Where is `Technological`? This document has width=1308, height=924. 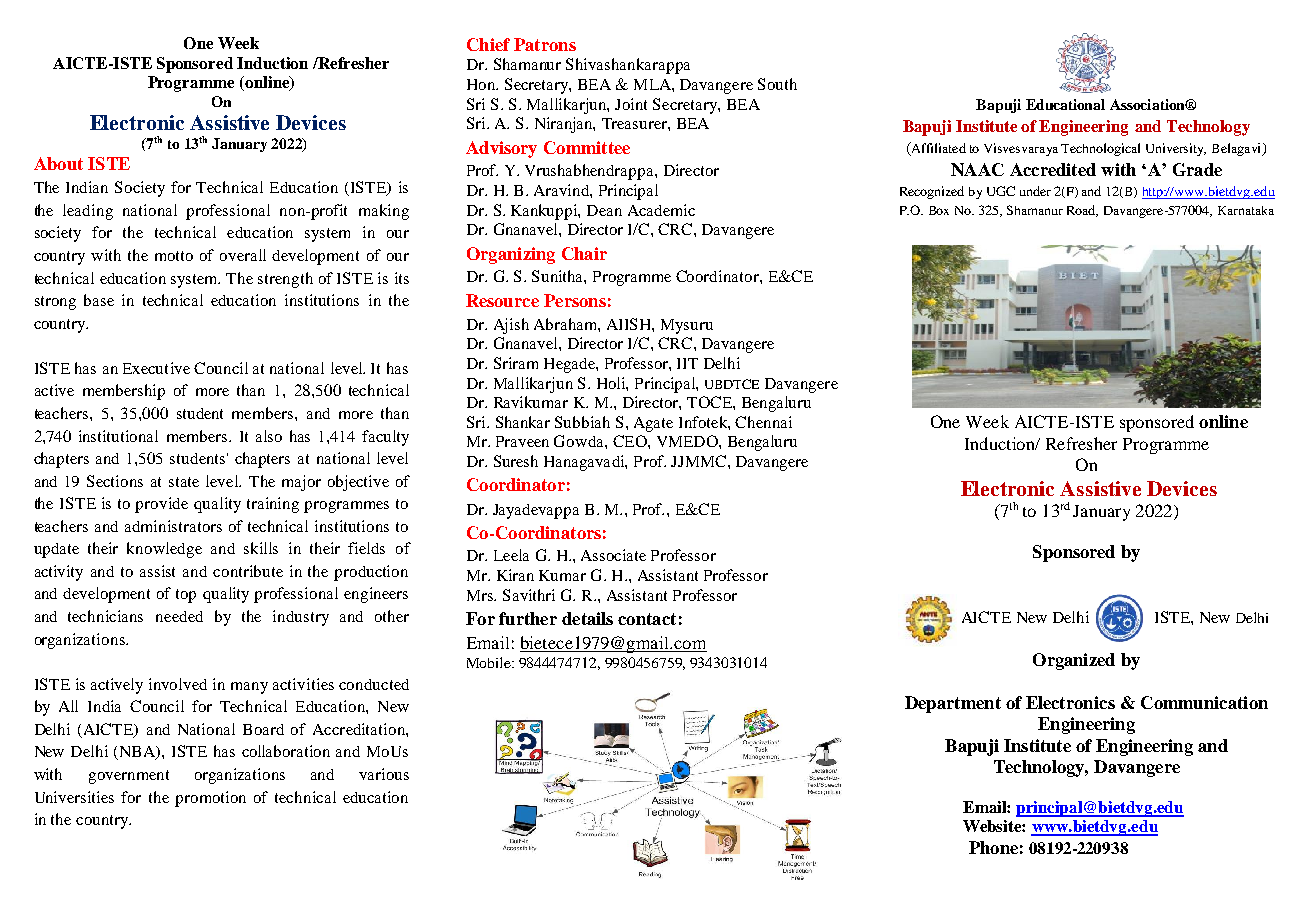
Technological is located at coordinates (1100, 149).
